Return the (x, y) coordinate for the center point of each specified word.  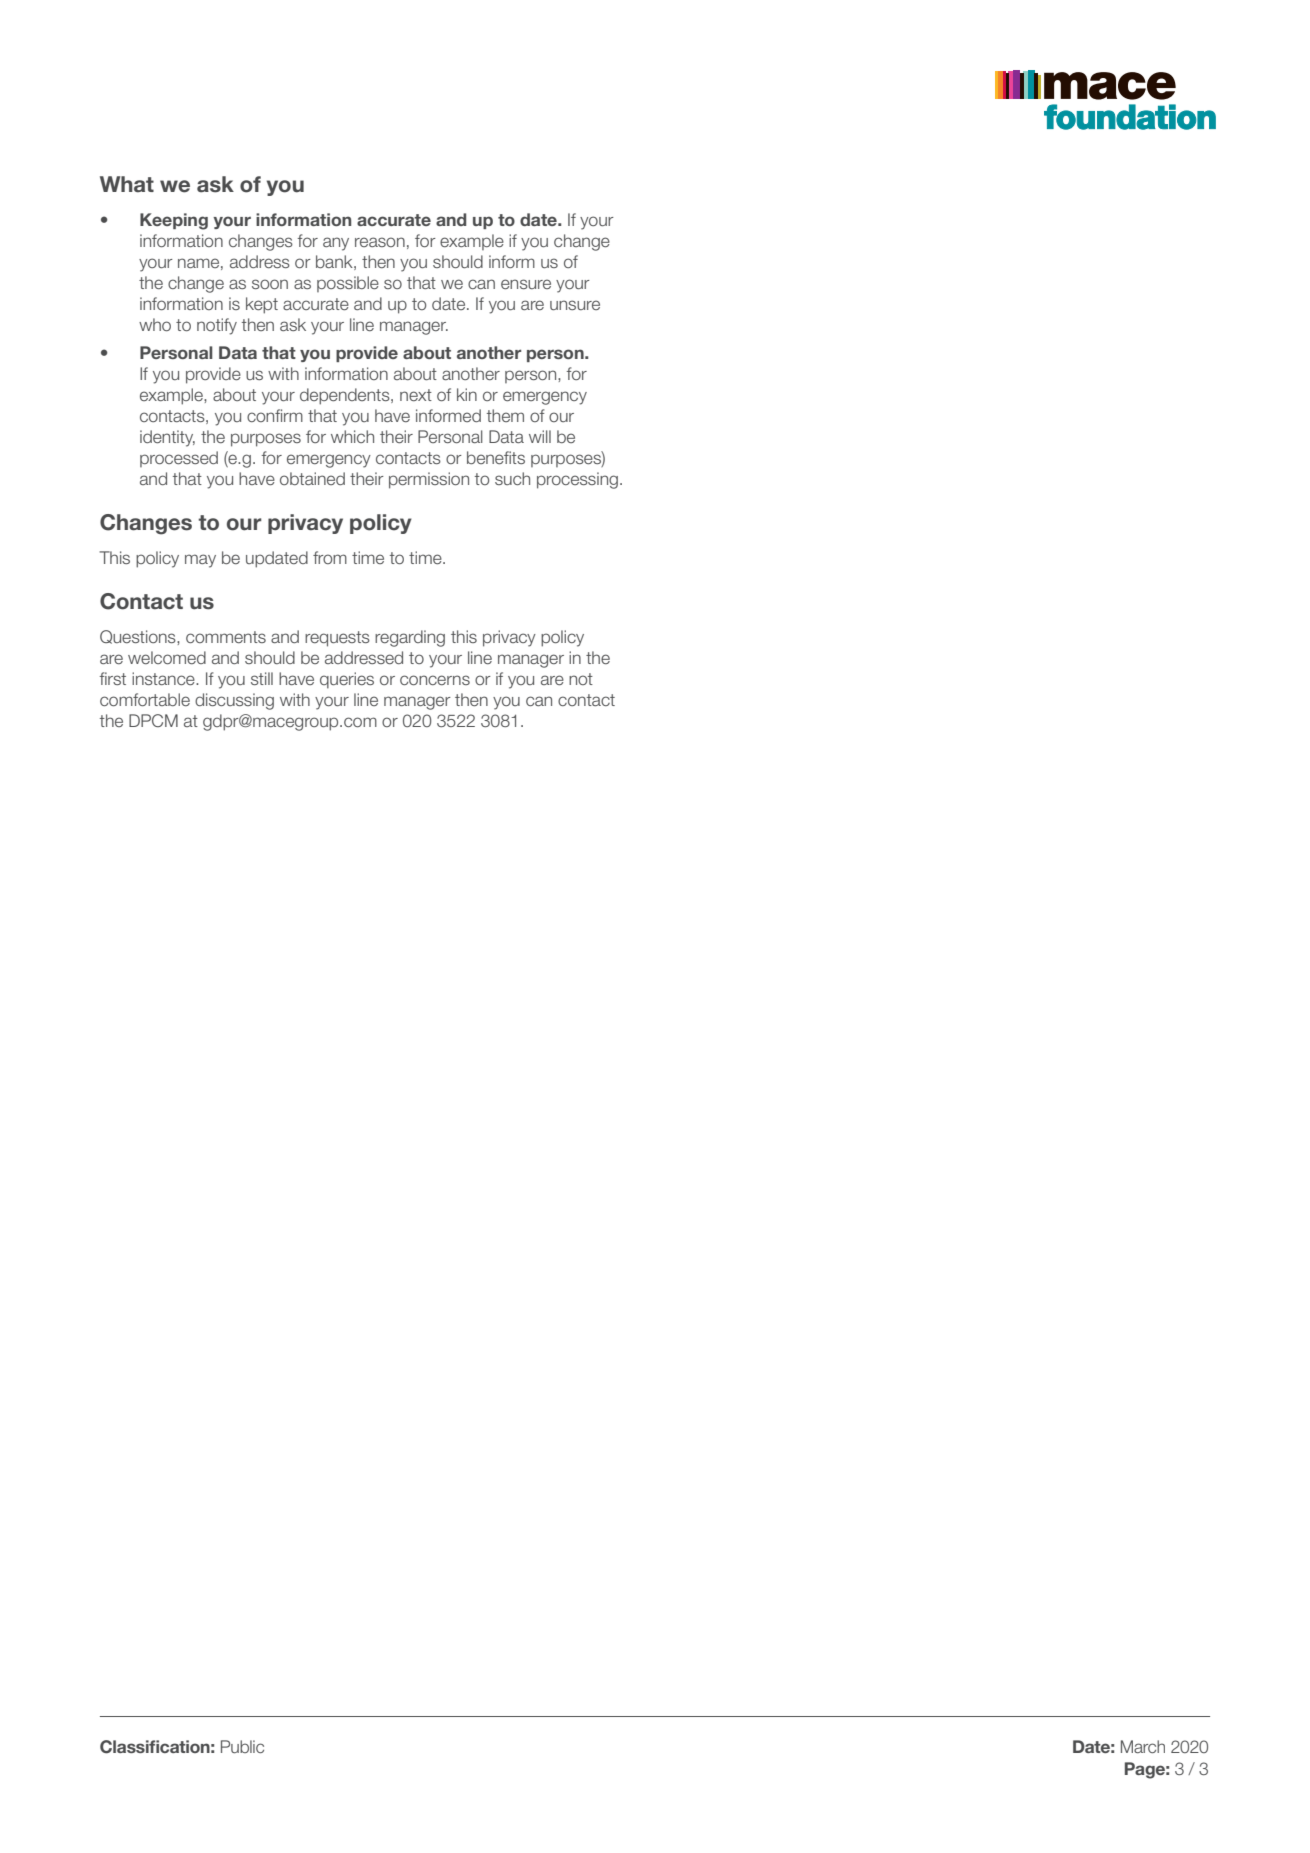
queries (347, 680)
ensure (526, 284)
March (1143, 1746)
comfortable (145, 699)
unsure (575, 305)
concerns (435, 680)
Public (242, 1746)
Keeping (174, 221)
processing (577, 480)
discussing (234, 701)
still (262, 678)
